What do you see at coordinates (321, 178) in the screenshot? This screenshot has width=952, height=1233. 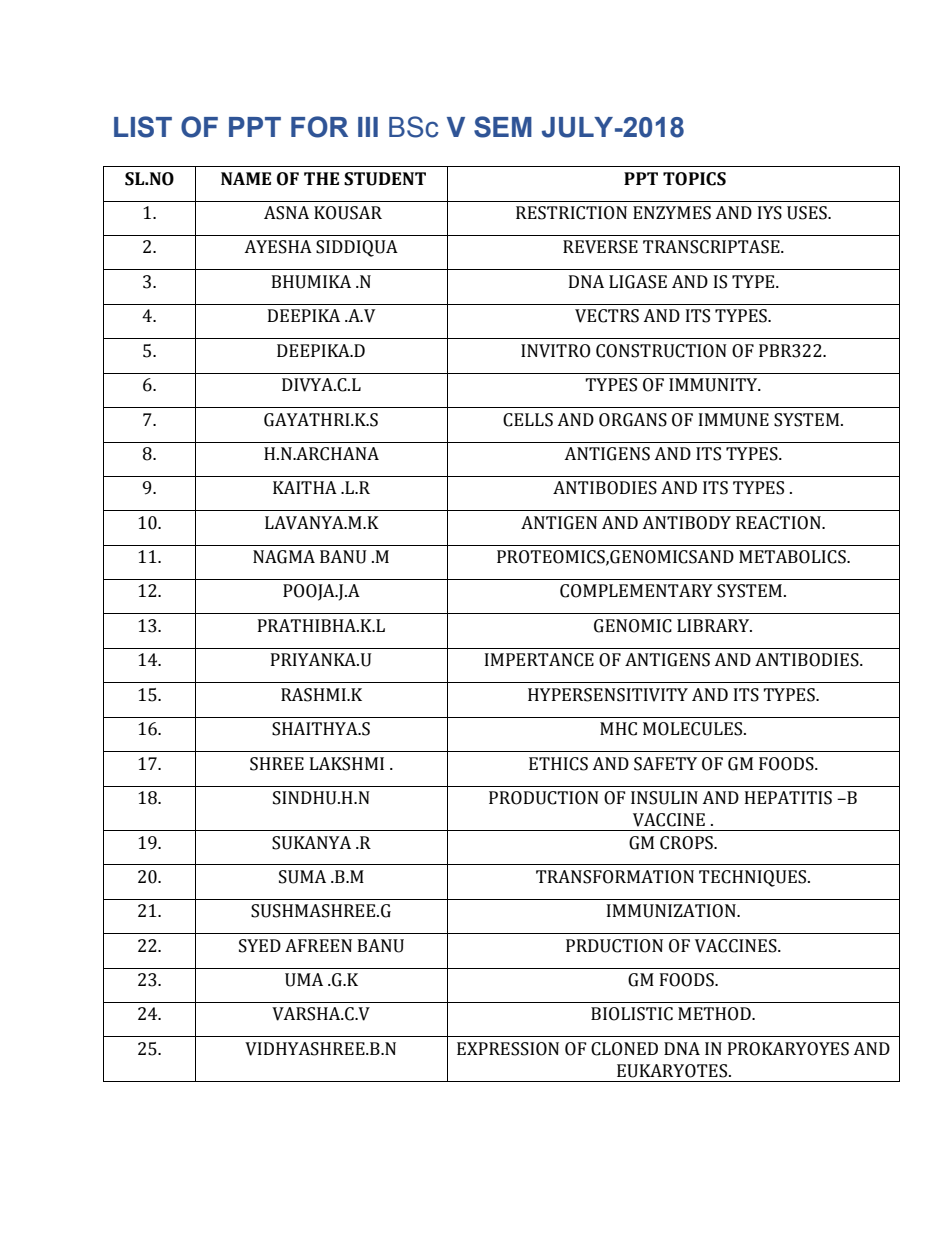 I see `THE` at bounding box center [321, 178].
